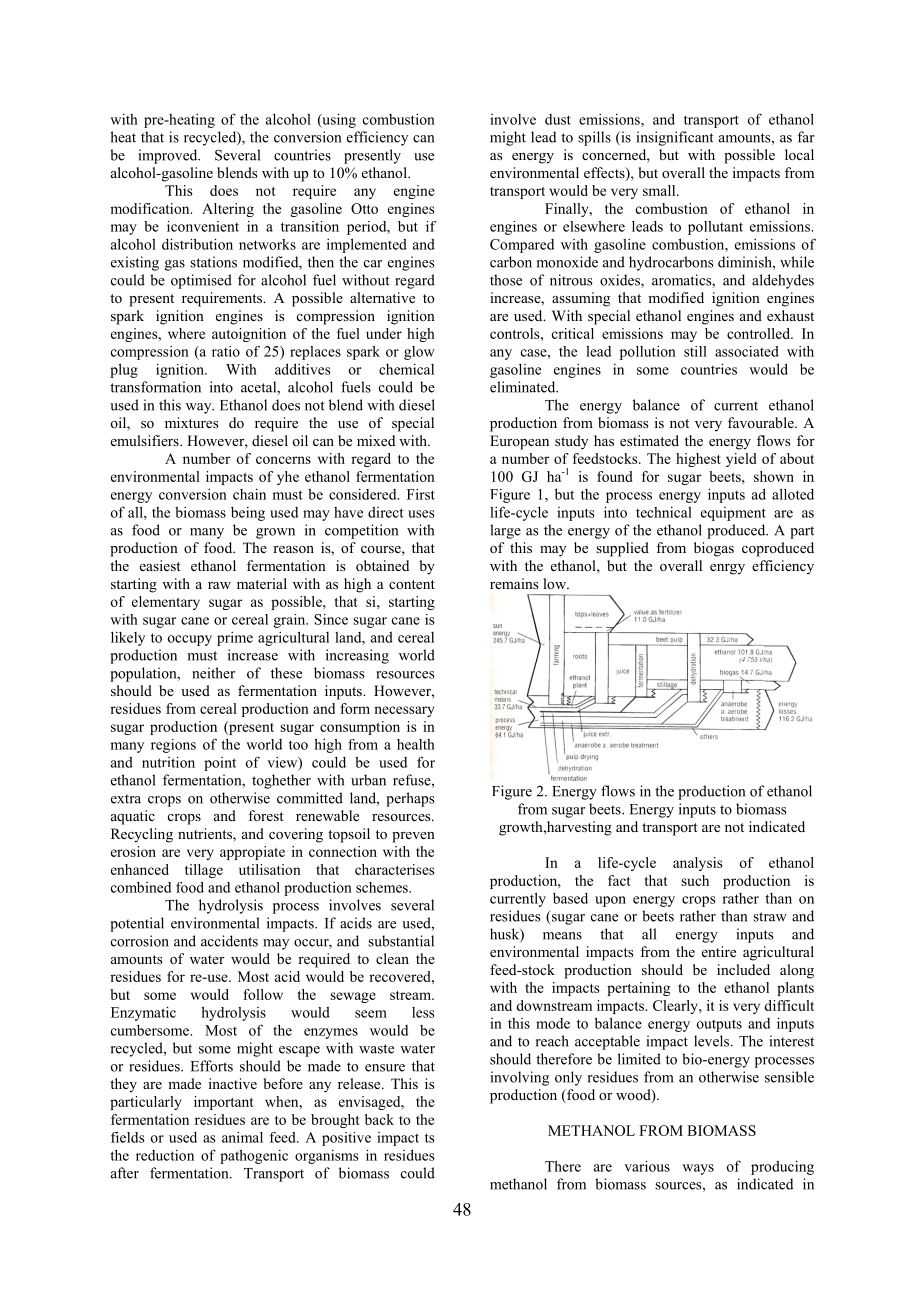  What do you see at coordinates (675, 138) in the document?
I see `insignificant` at bounding box center [675, 138].
